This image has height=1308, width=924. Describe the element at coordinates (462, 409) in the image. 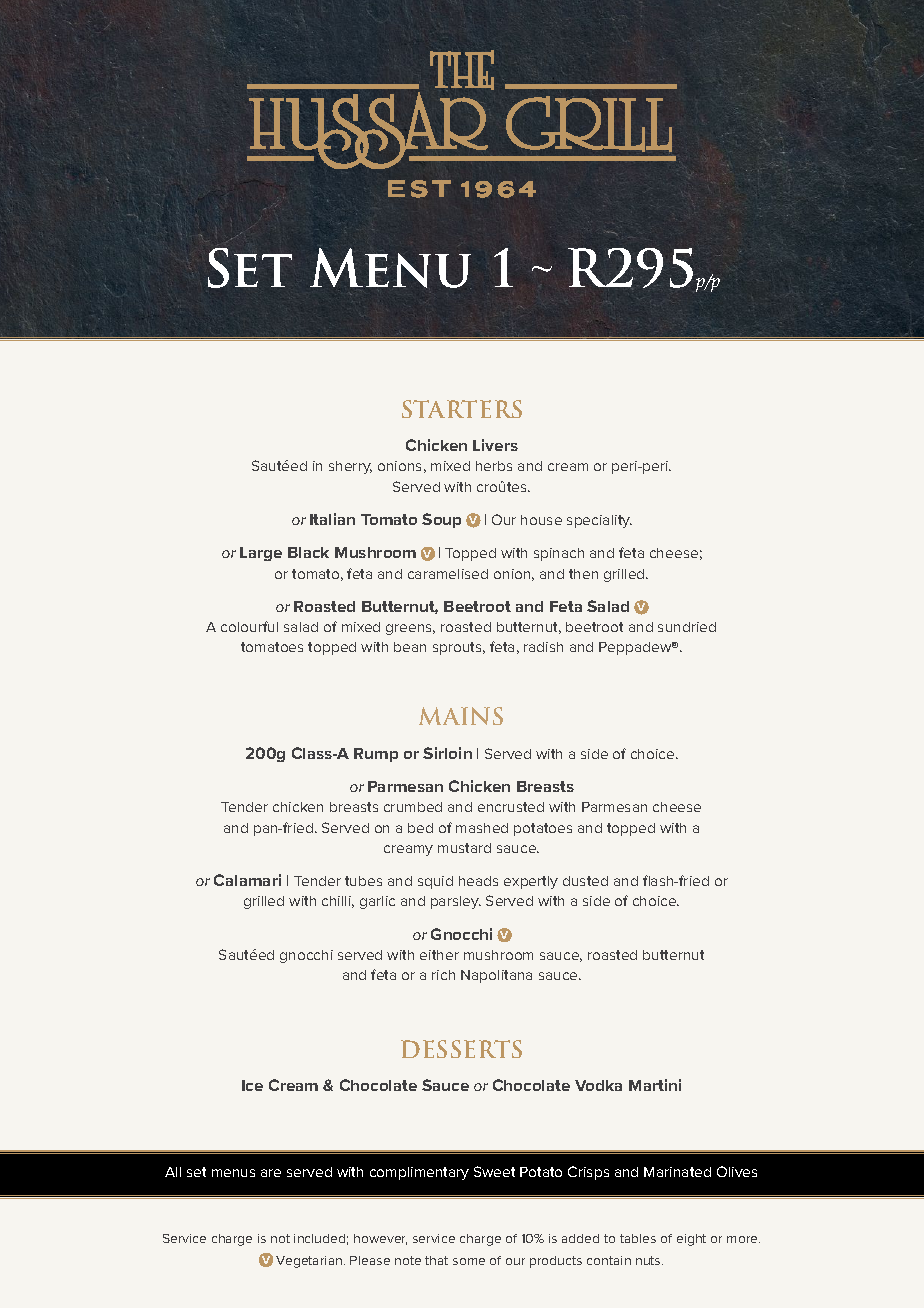

I see `STARTERS` at that location.
